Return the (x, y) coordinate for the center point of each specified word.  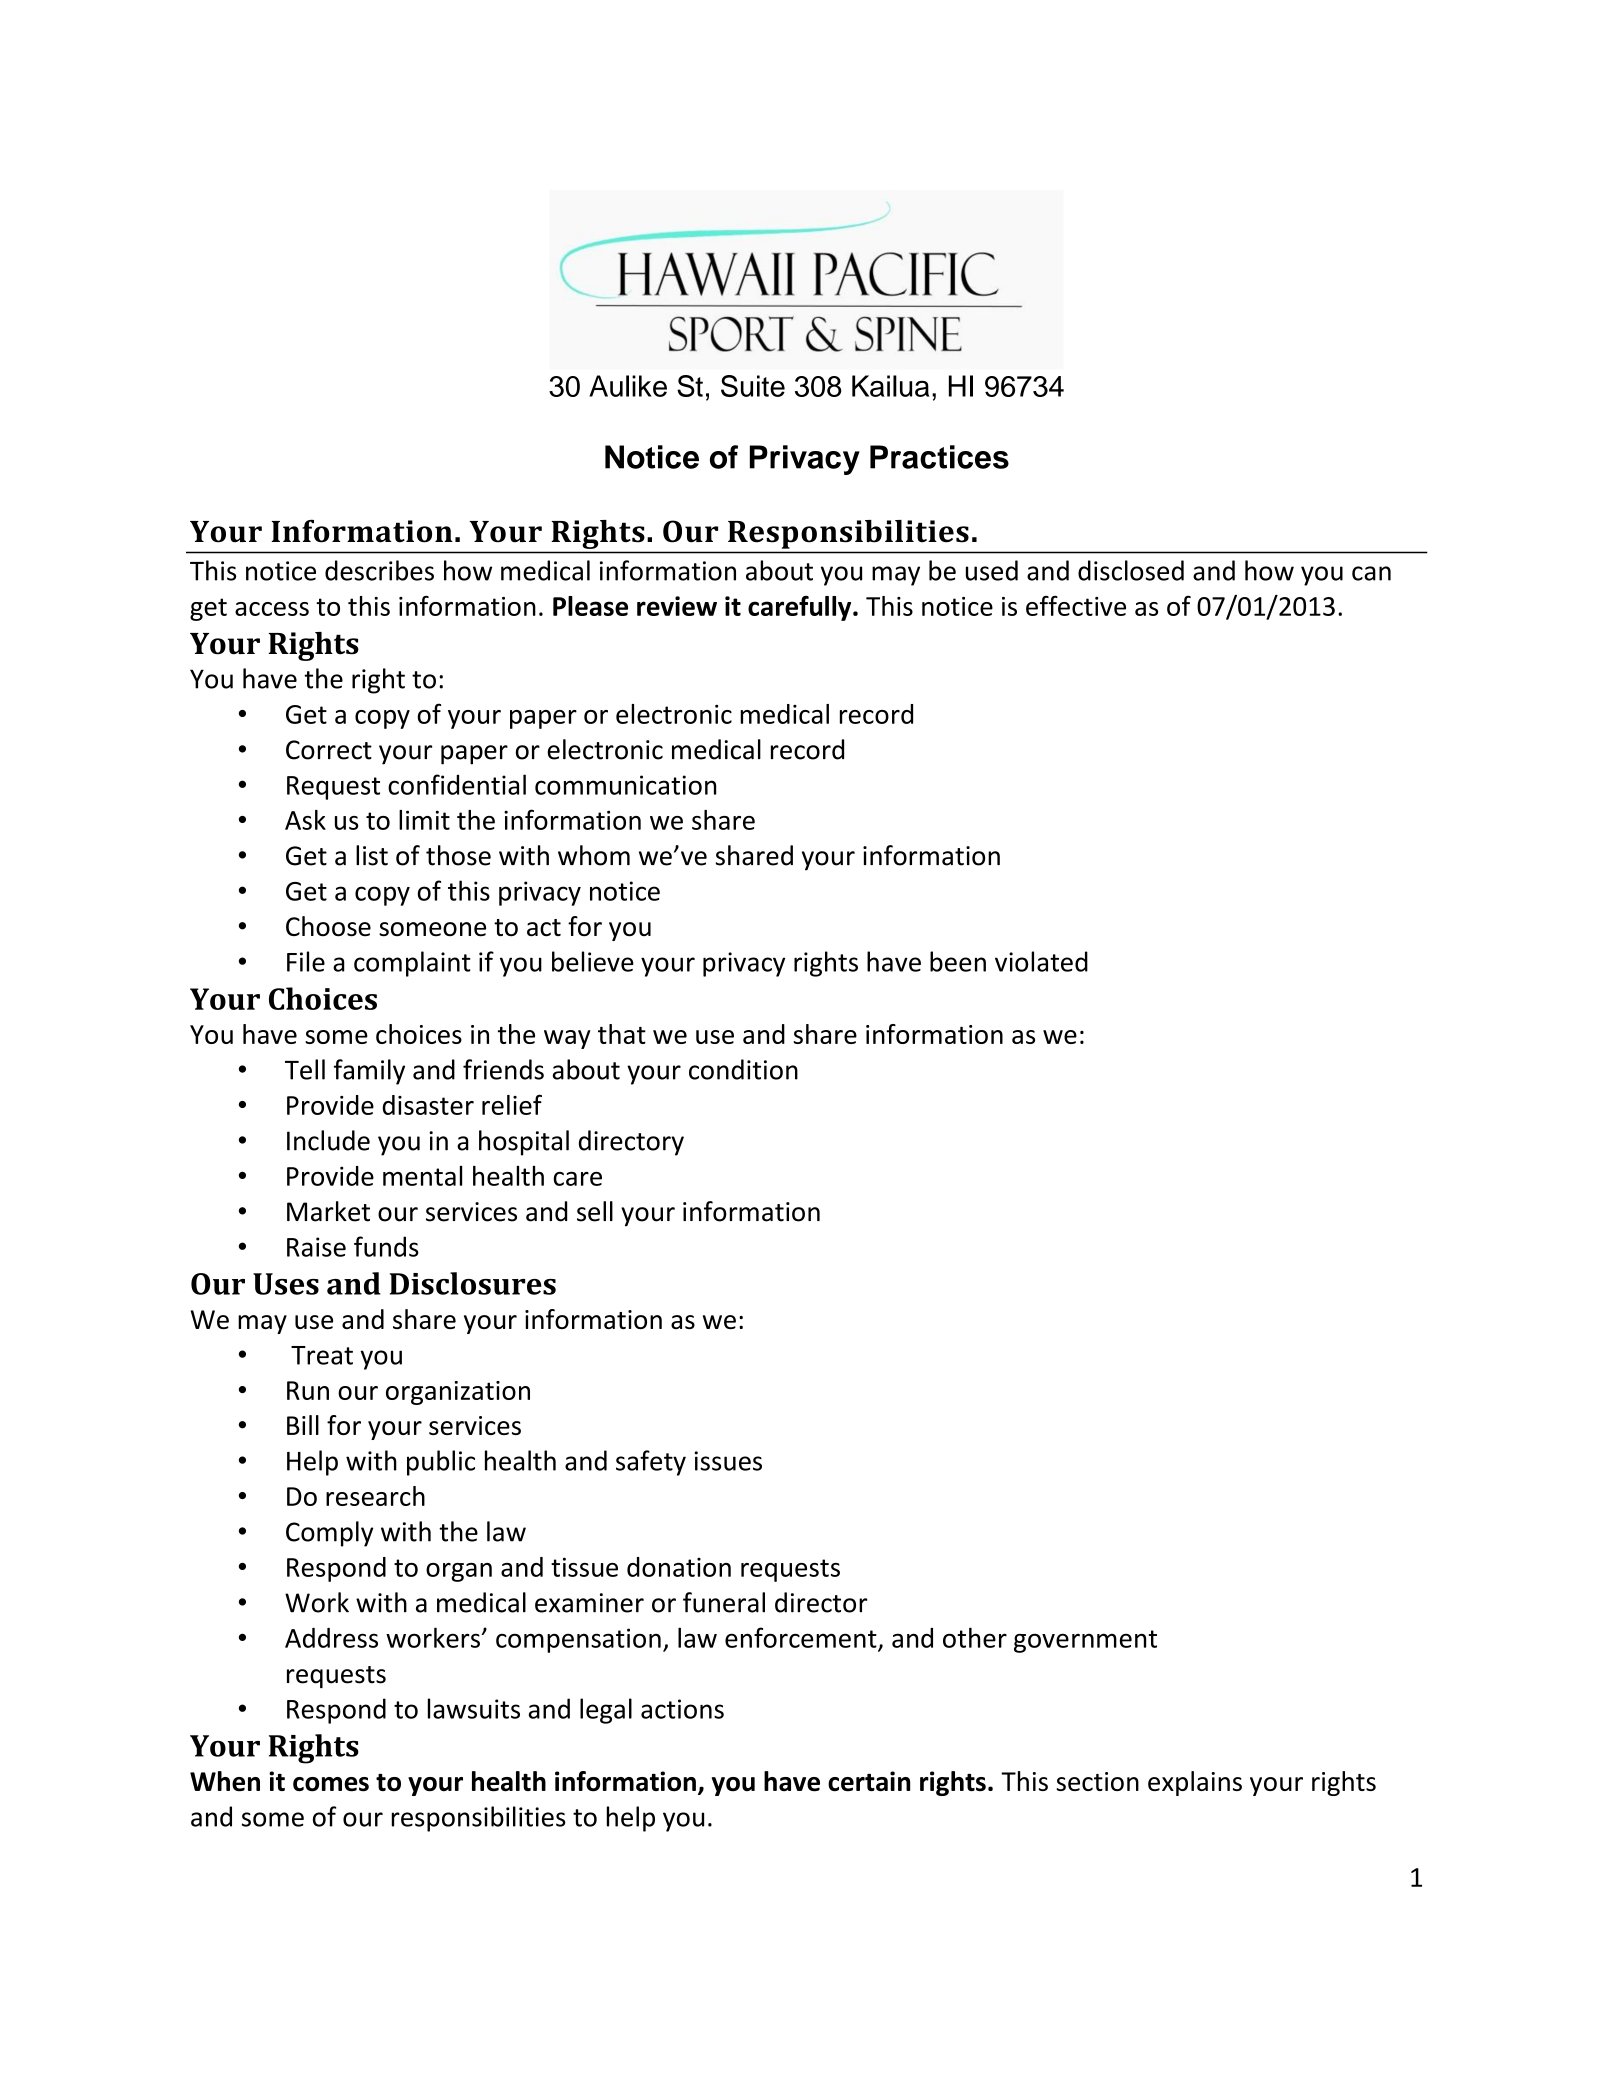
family (369, 1072)
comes (331, 1784)
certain (869, 1781)
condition (743, 1069)
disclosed (1131, 570)
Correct (329, 750)
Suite (753, 386)
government (1085, 1641)
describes (379, 570)
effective (1076, 606)
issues (728, 1461)
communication (625, 785)
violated (1041, 961)
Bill (303, 1425)
